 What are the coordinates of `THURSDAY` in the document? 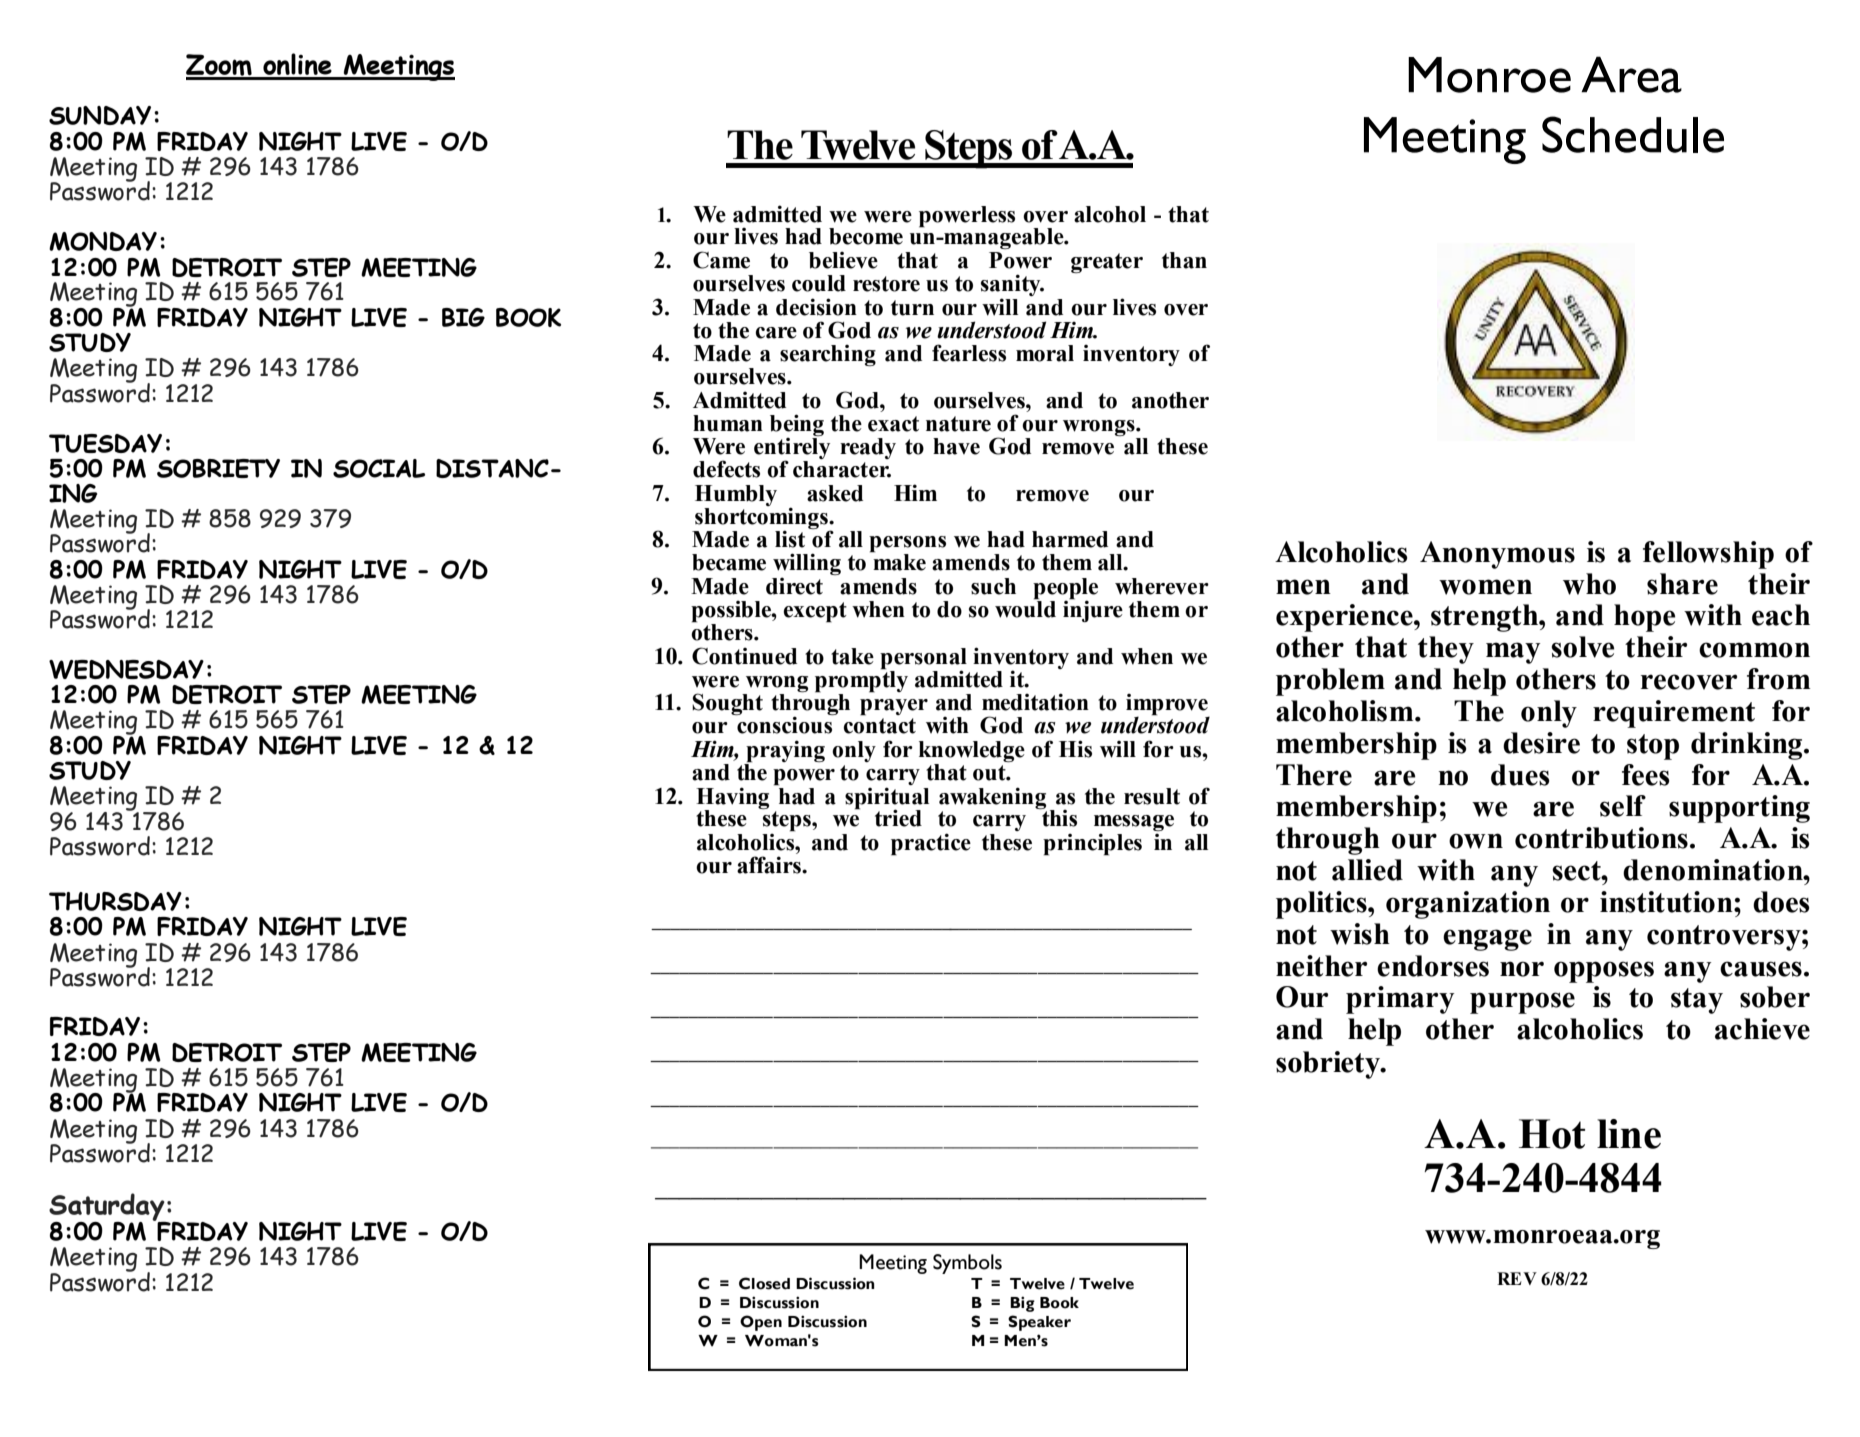 It's located at (115, 901).
